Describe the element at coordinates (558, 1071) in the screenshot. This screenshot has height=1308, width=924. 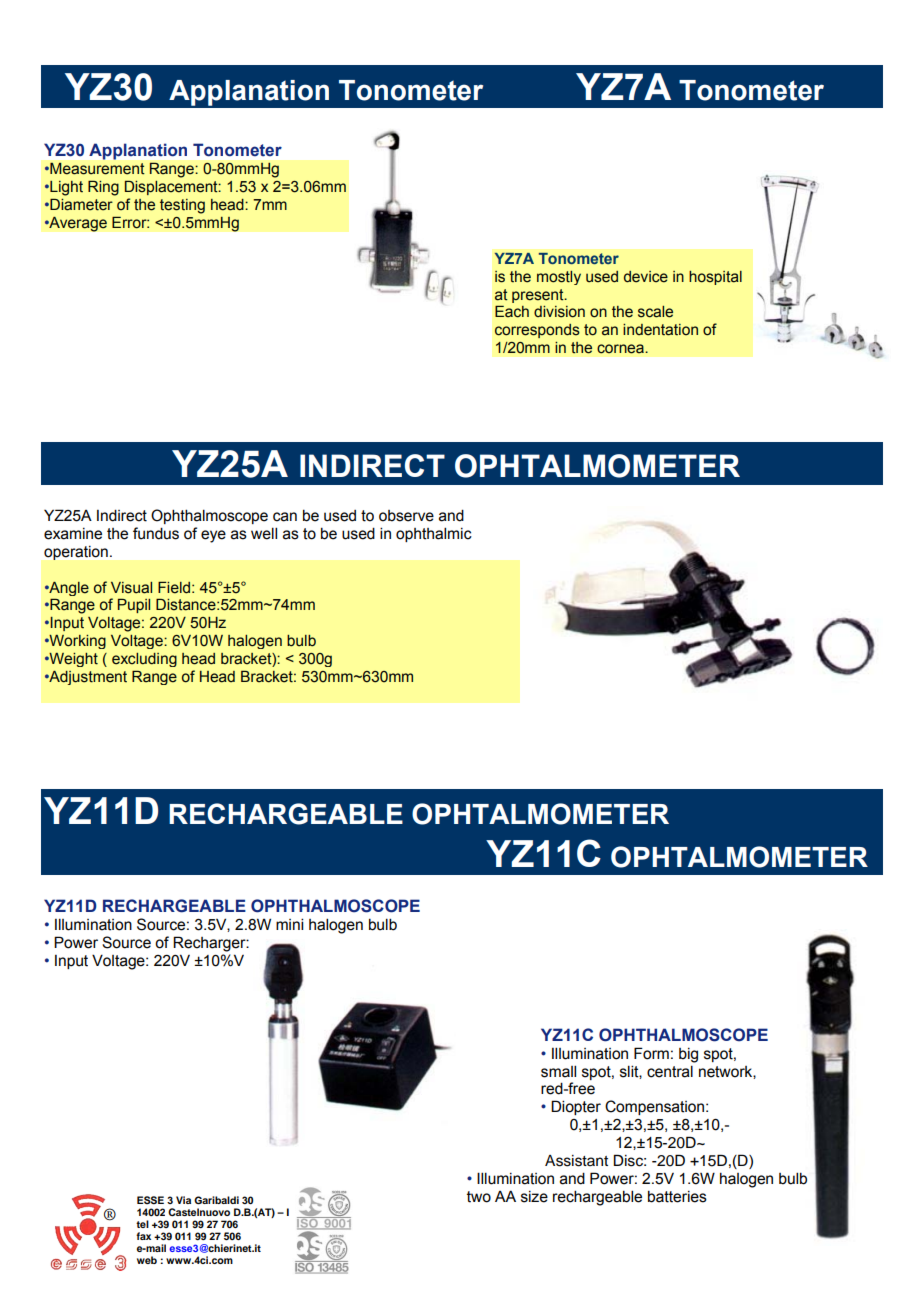
I see `small` at that location.
